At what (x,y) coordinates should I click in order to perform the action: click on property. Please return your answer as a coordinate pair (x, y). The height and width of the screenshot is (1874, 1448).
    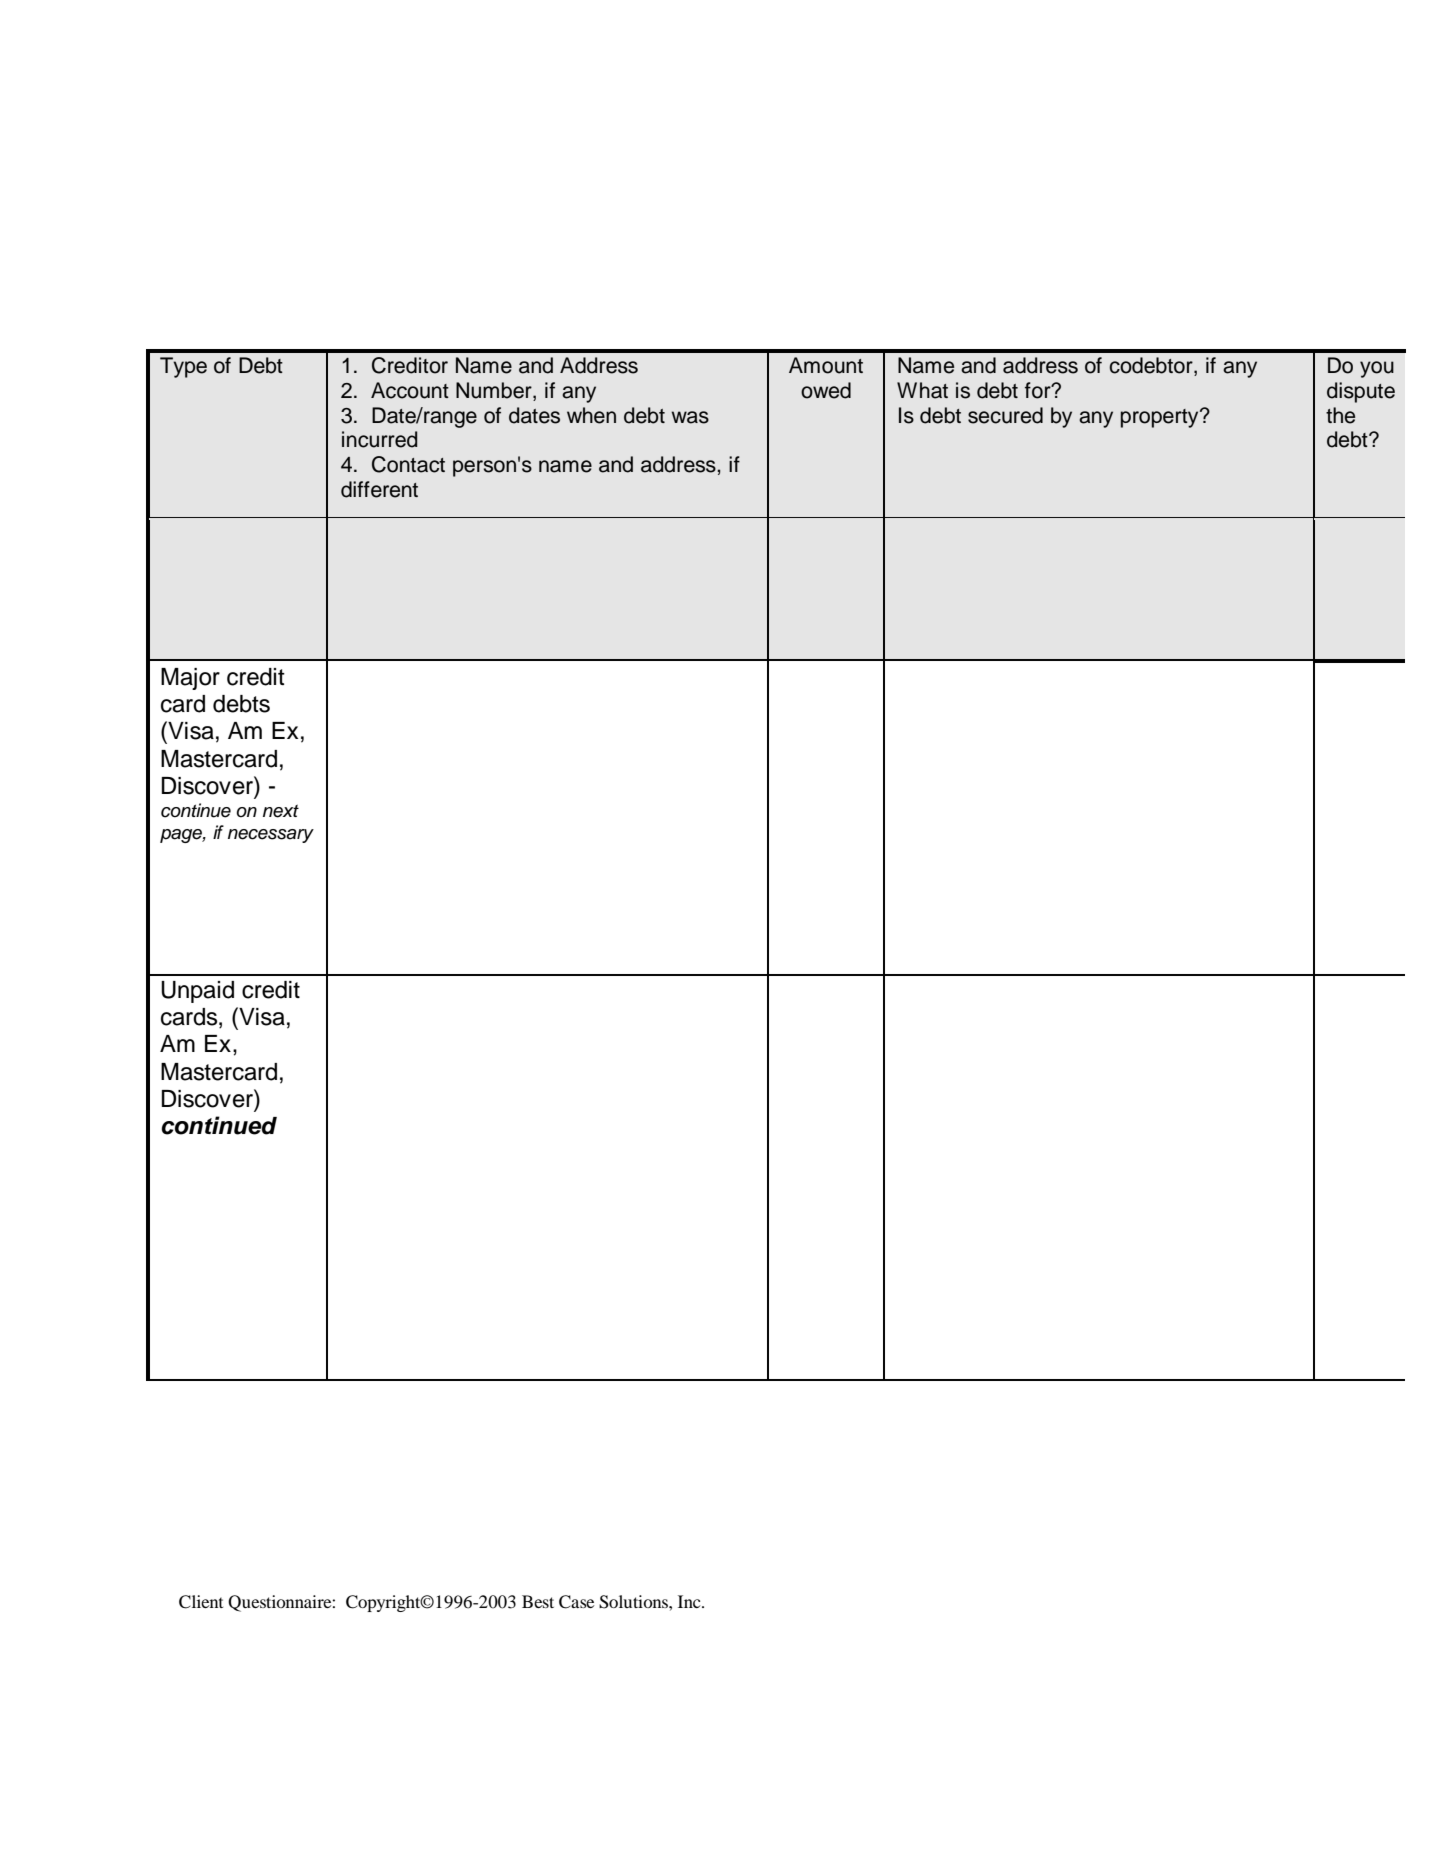
    Looking at the image, I should click on (1161, 418).
